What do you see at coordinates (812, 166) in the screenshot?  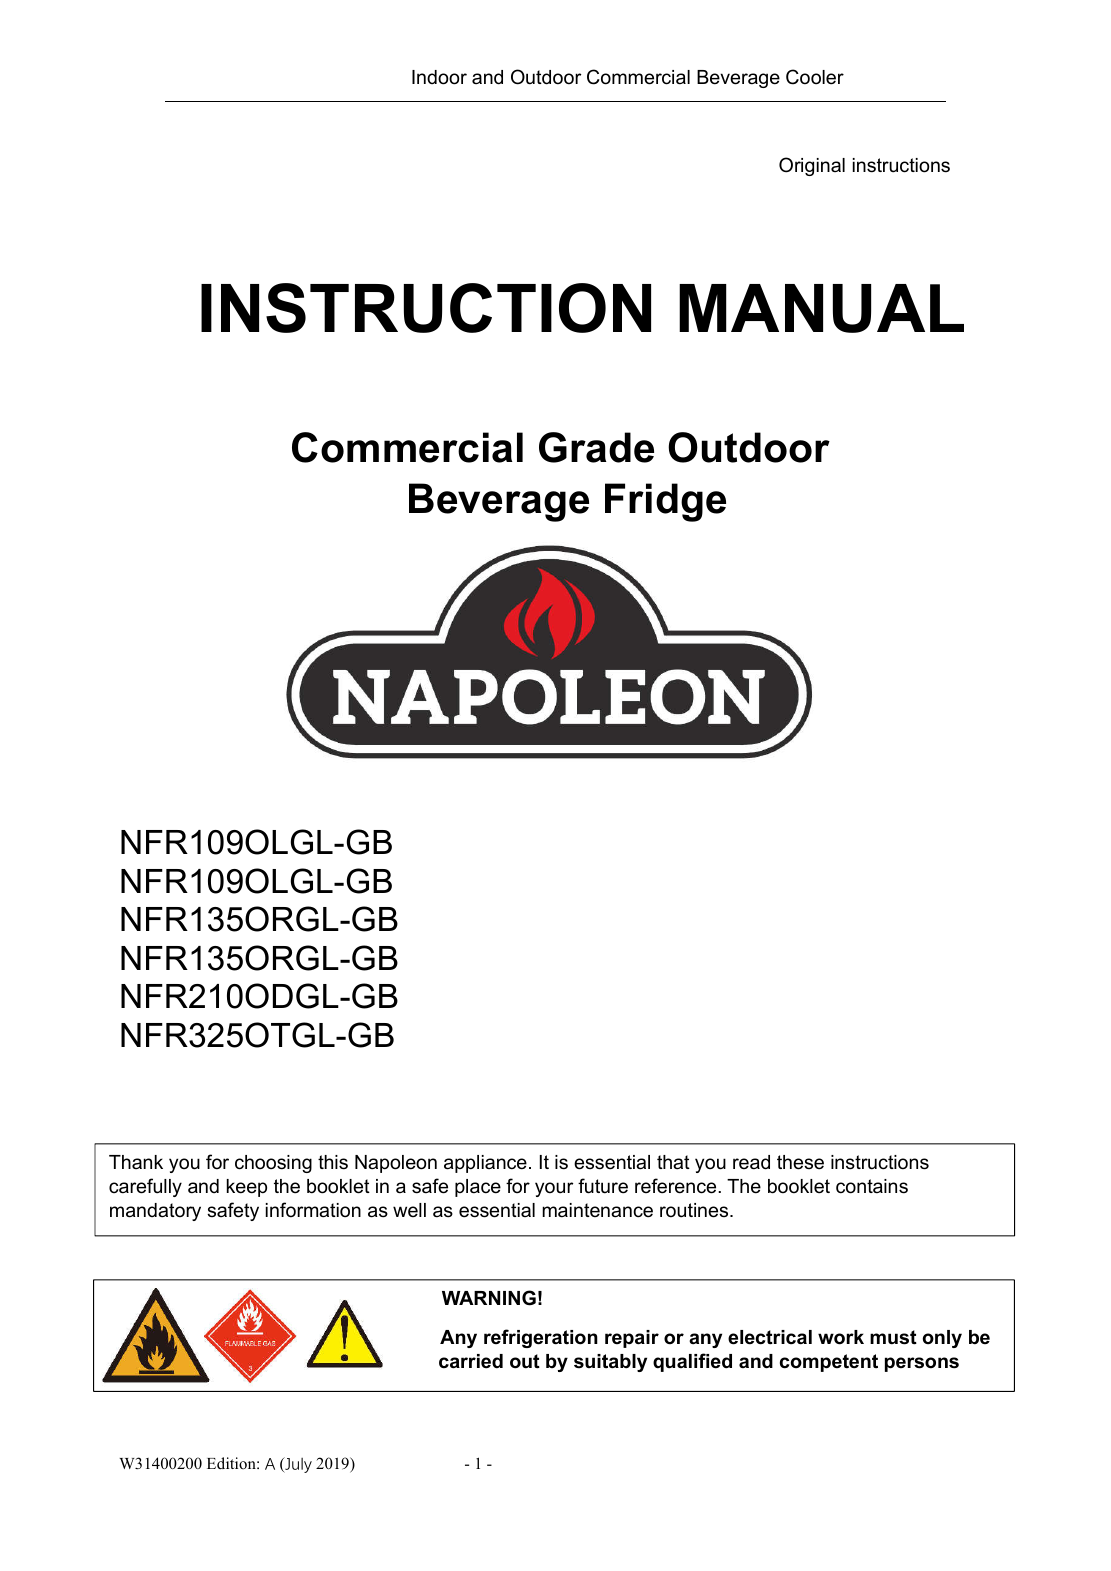 I see `Original` at bounding box center [812, 166].
